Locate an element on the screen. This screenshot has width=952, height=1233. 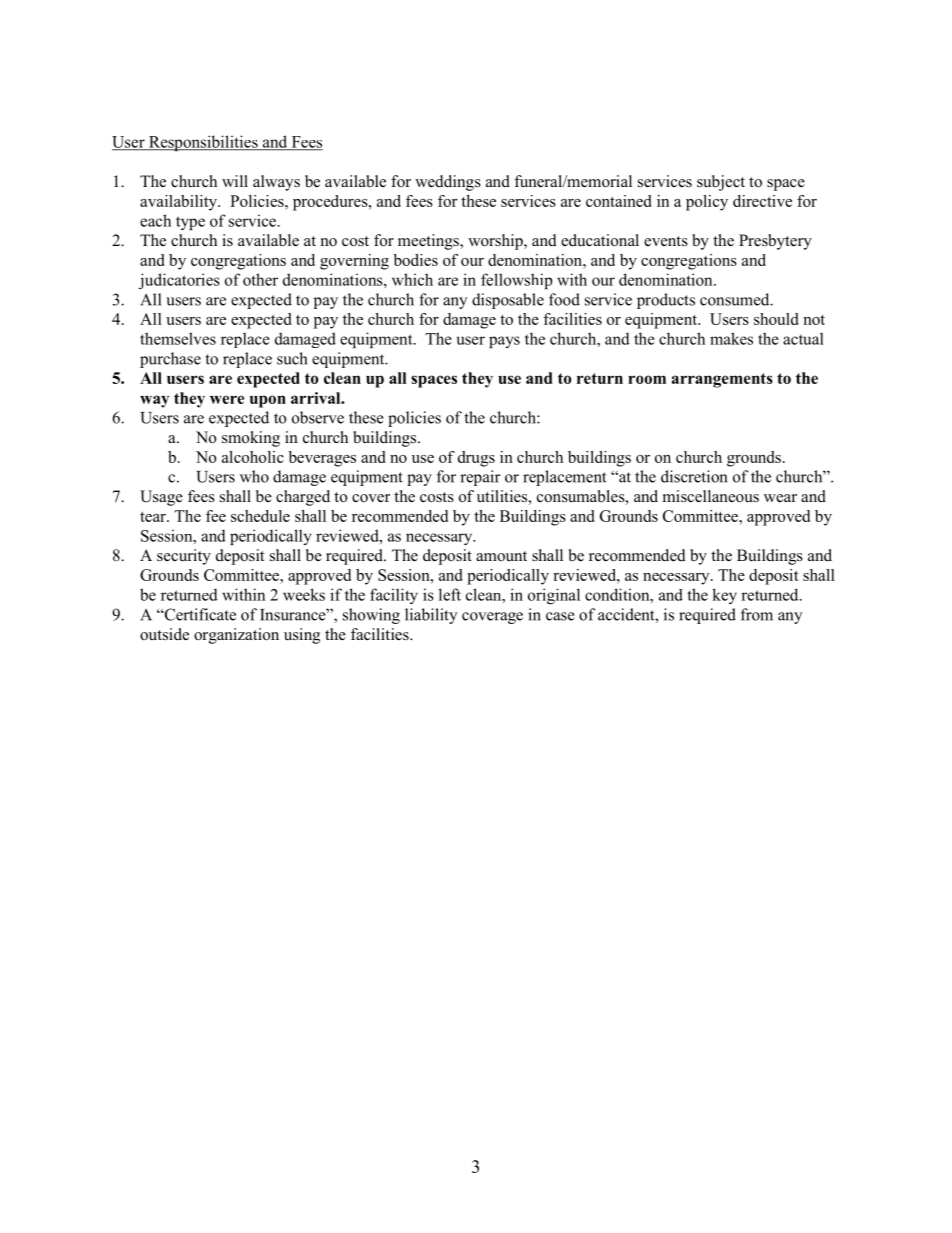
subject is located at coordinates (721, 183).
